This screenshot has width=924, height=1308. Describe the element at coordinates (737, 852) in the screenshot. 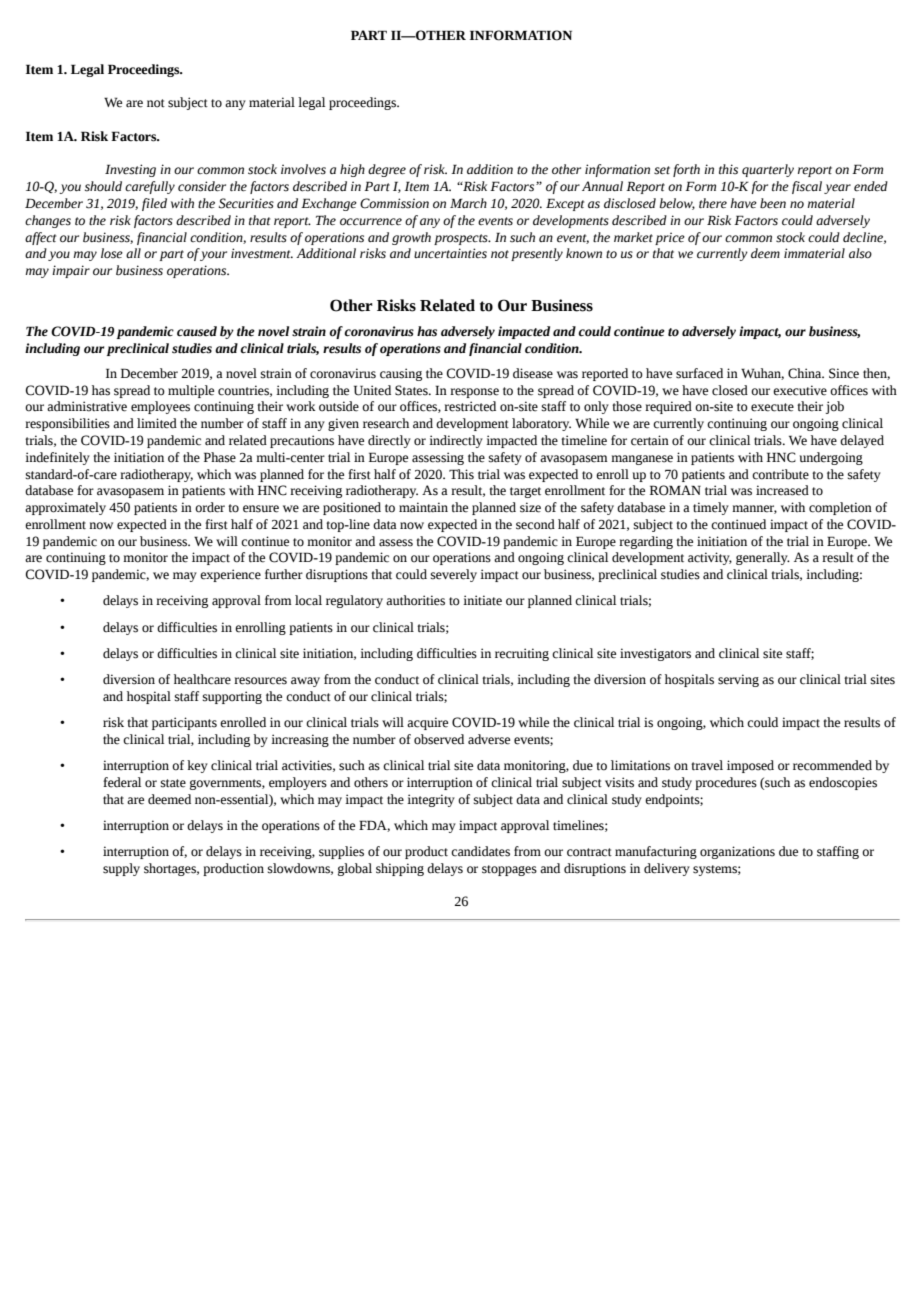

I see `organizations` at that location.
